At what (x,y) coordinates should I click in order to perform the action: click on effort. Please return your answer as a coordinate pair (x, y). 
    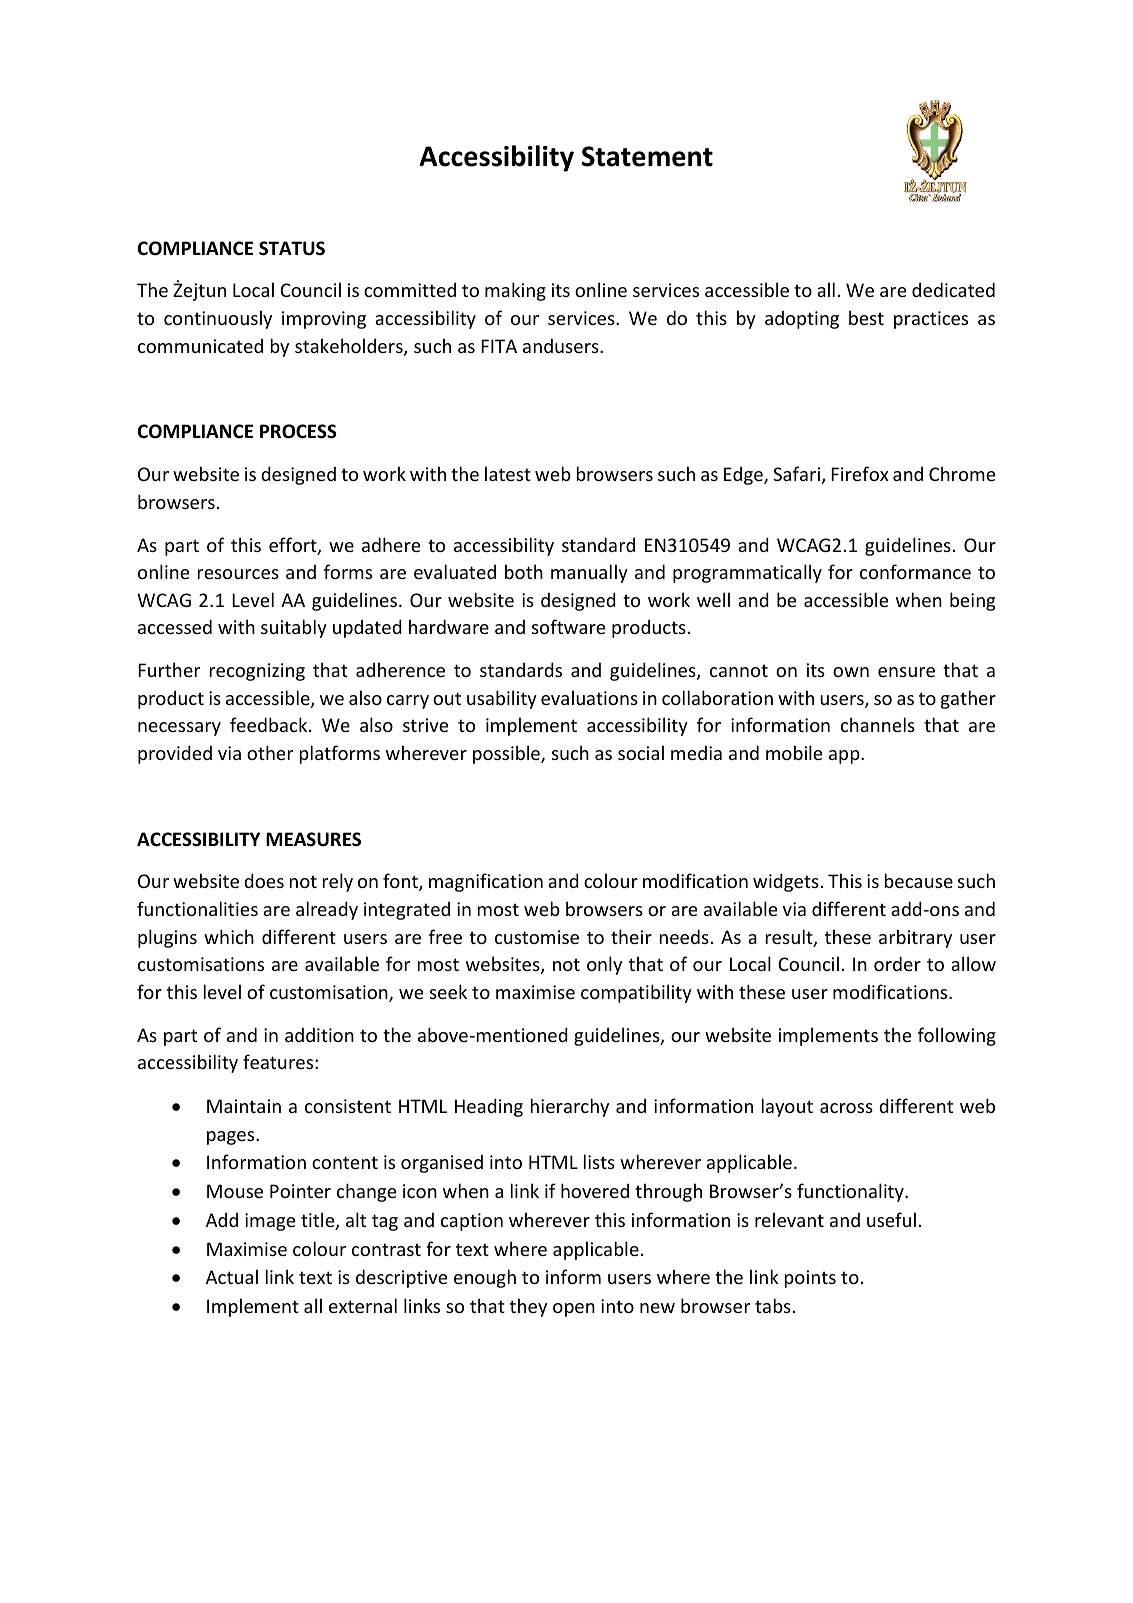
    Looking at the image, I should click on (294, 546).
